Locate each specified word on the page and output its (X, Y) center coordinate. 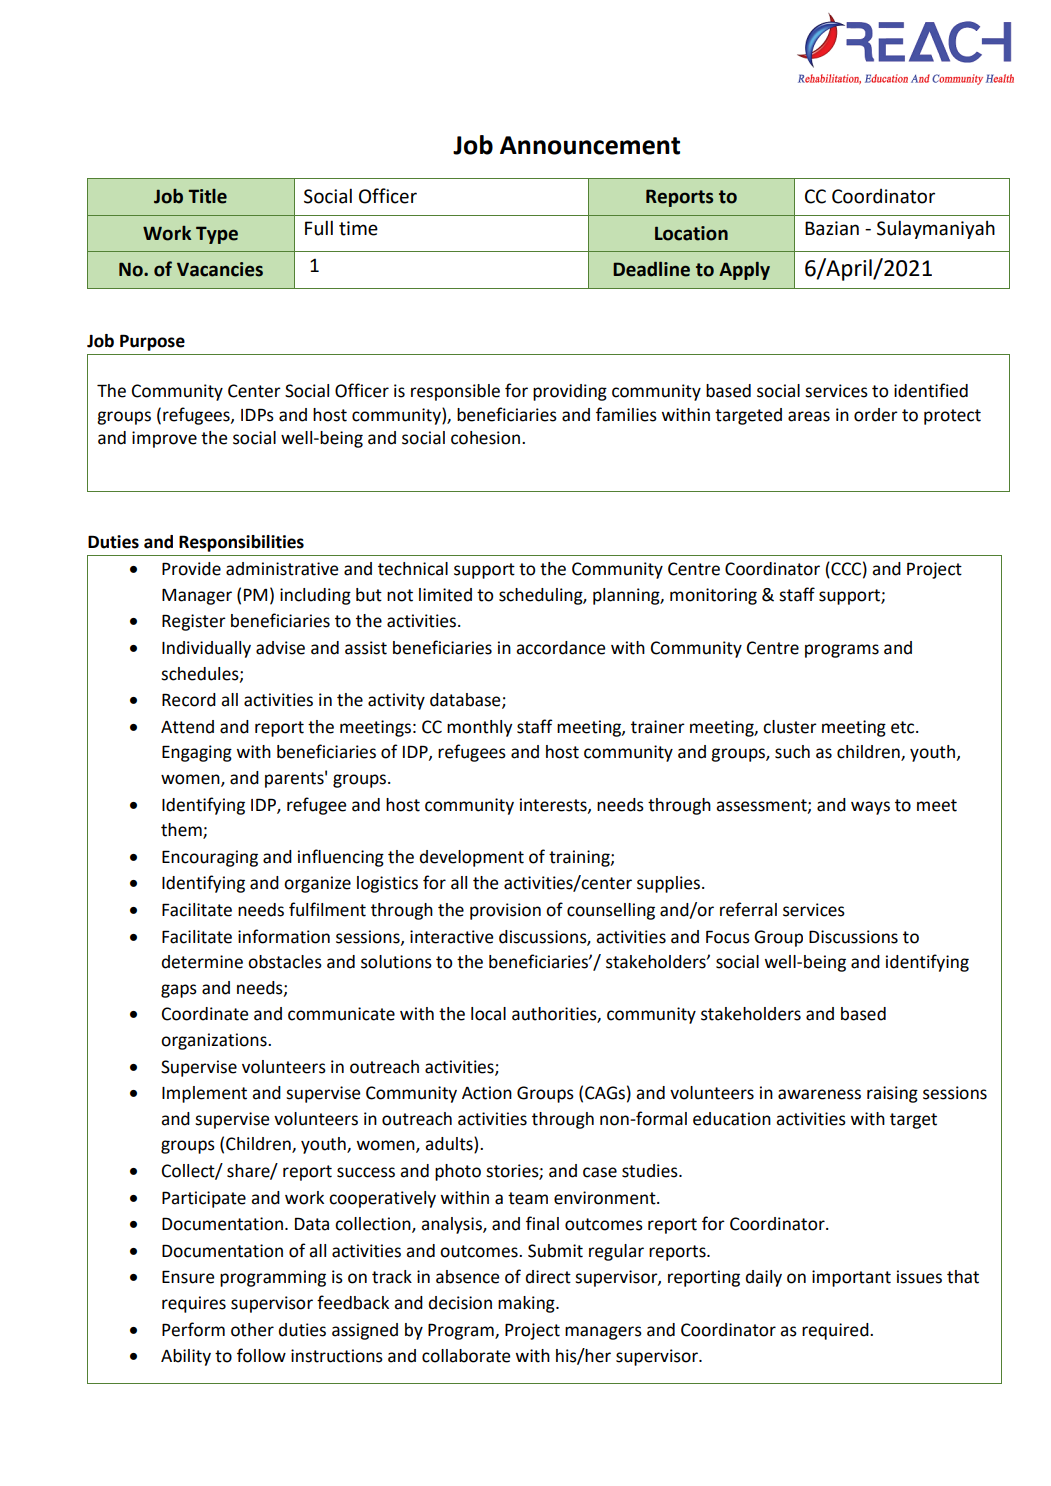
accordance (561, 648)
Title (207, 196)
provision (505, 911)
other (252, 1330)
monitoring (713, 596)
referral (748, 909)
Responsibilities (241, 543)
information (284, 936)
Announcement (590, 145)
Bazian (832, 228)
